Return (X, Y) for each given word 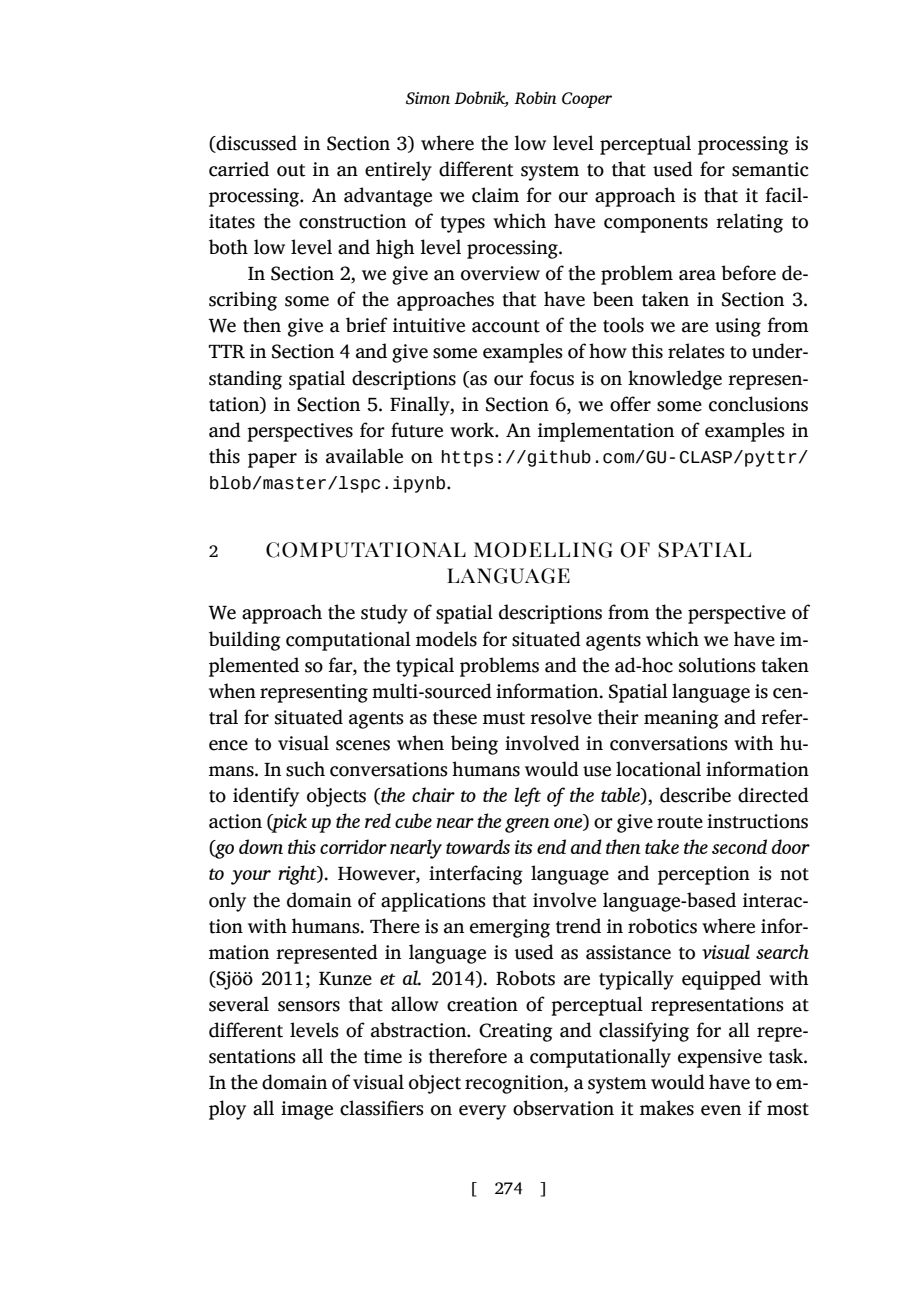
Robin (535, 98)
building (245, 641)
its (524, 847)
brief (367, 325)
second (739, 846)
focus (551, 378)
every (482, 1112)
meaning (681, 719)
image (307, 1110)
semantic (770, 169)
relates (696, 351)
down (261, 846)
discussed (255, 143)
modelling (543, 550)
